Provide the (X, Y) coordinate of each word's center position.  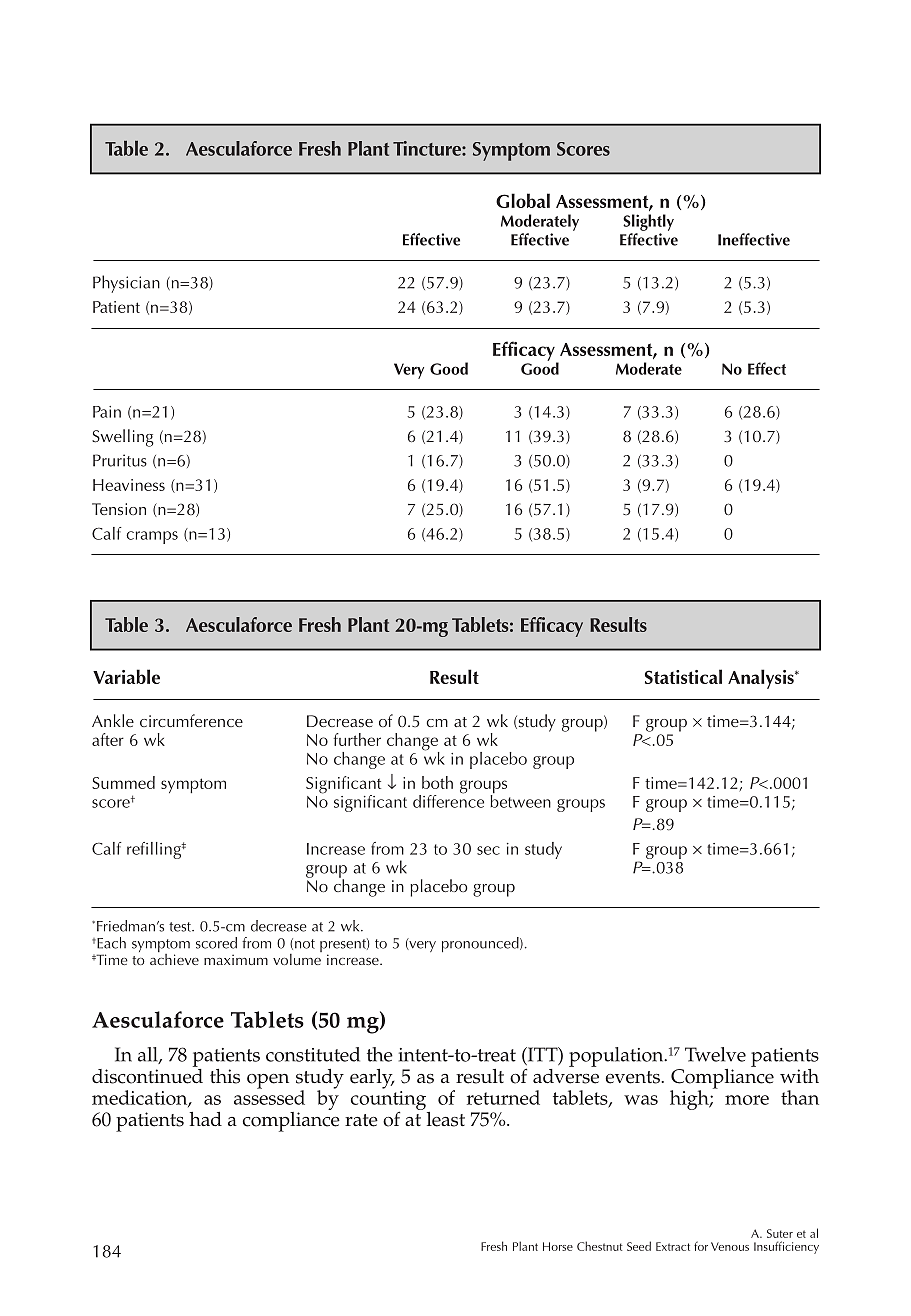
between (520, 800)
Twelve (715, 1054)
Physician (126, 284)
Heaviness (129, 485)
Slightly (648, 222)
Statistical (683, 676)
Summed (123, 782)
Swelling (123, 438)
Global (523, 200)
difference (448, 800)
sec (488, 850)
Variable (126, 676)
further (357, 739)
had (206, 1119)
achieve (174, 958)
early (372, 1079)
